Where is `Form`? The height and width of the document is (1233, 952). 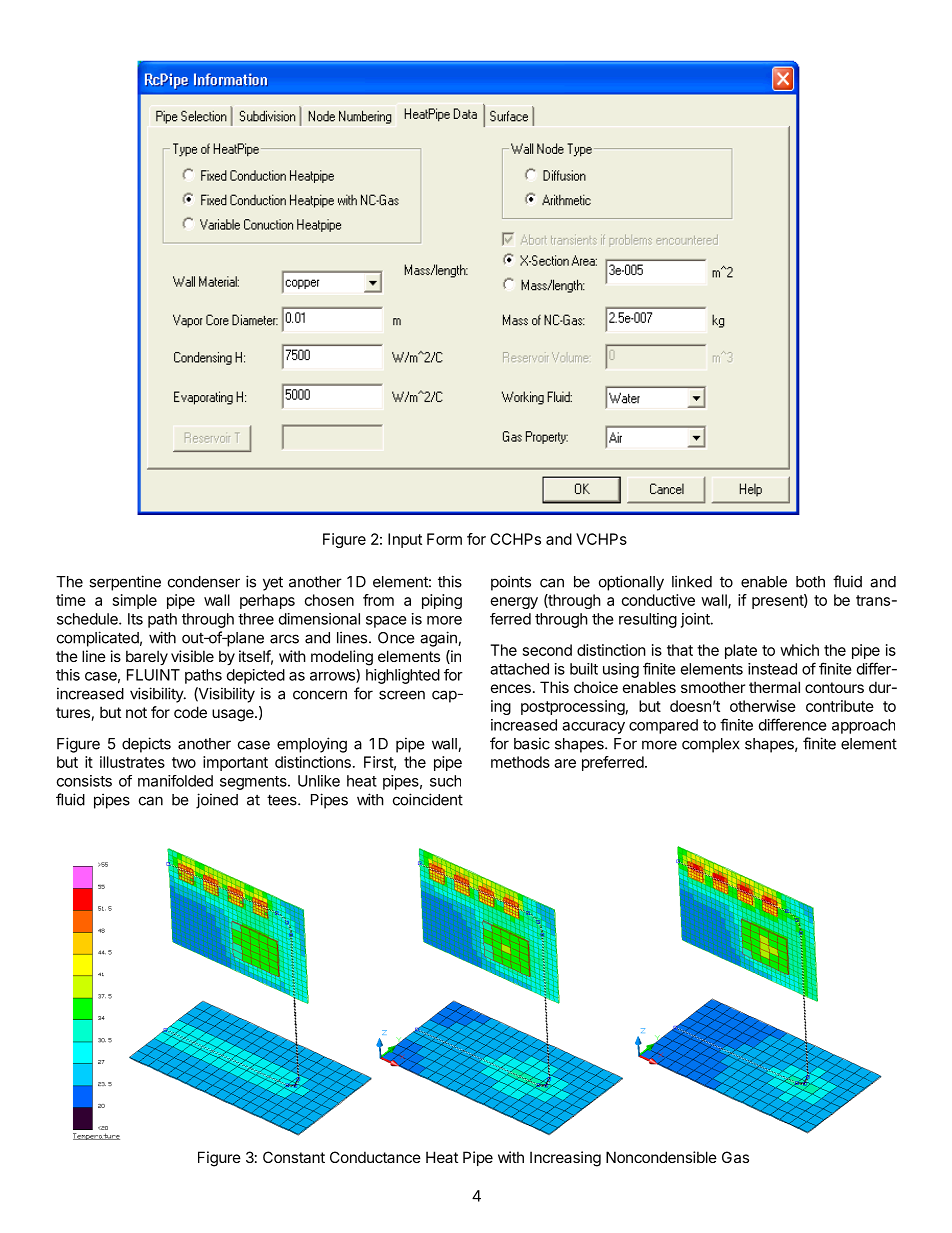 Form is located at coordinates (444, 539).
